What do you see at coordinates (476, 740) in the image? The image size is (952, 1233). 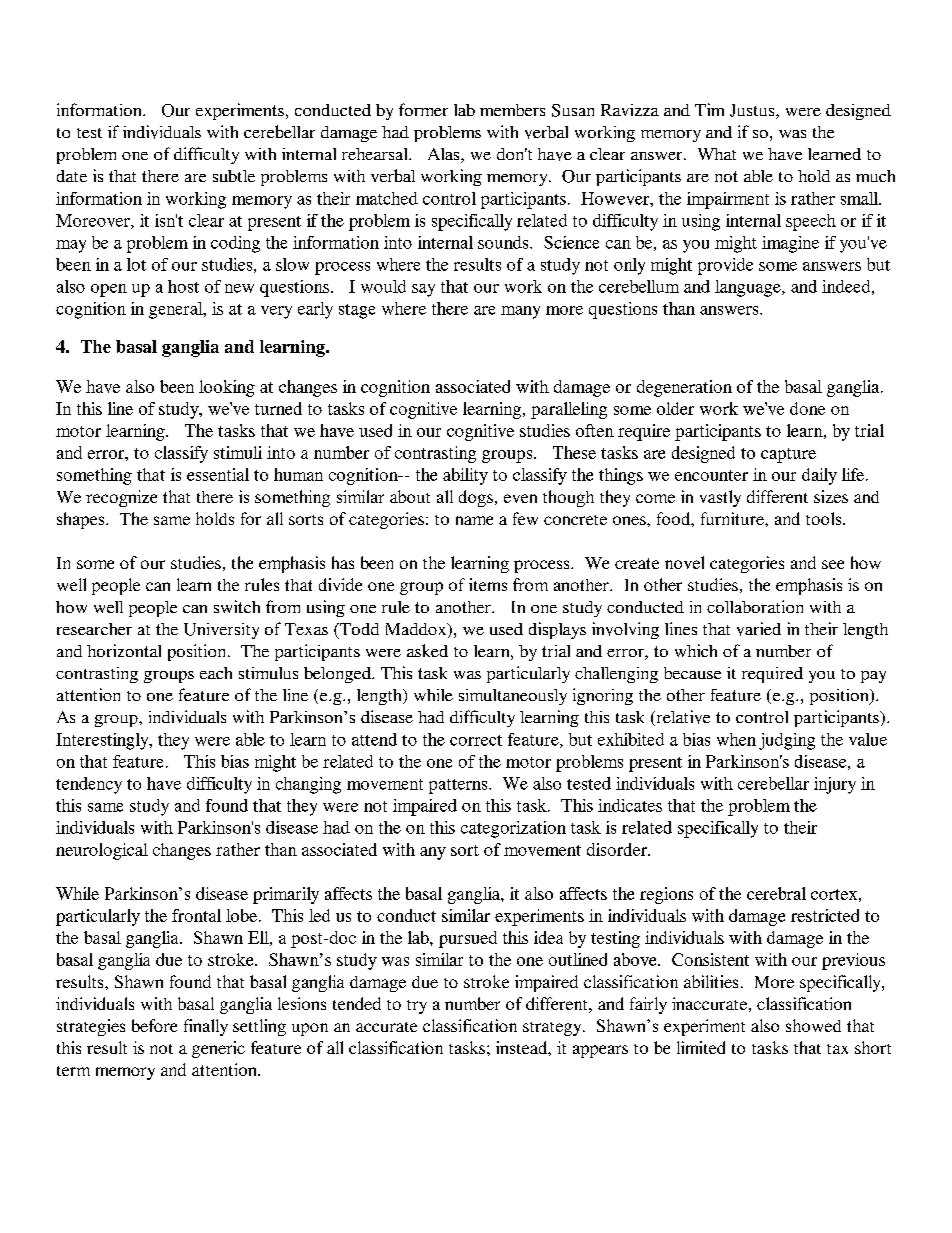 I see `correct` at bounding box center [476, 740].
